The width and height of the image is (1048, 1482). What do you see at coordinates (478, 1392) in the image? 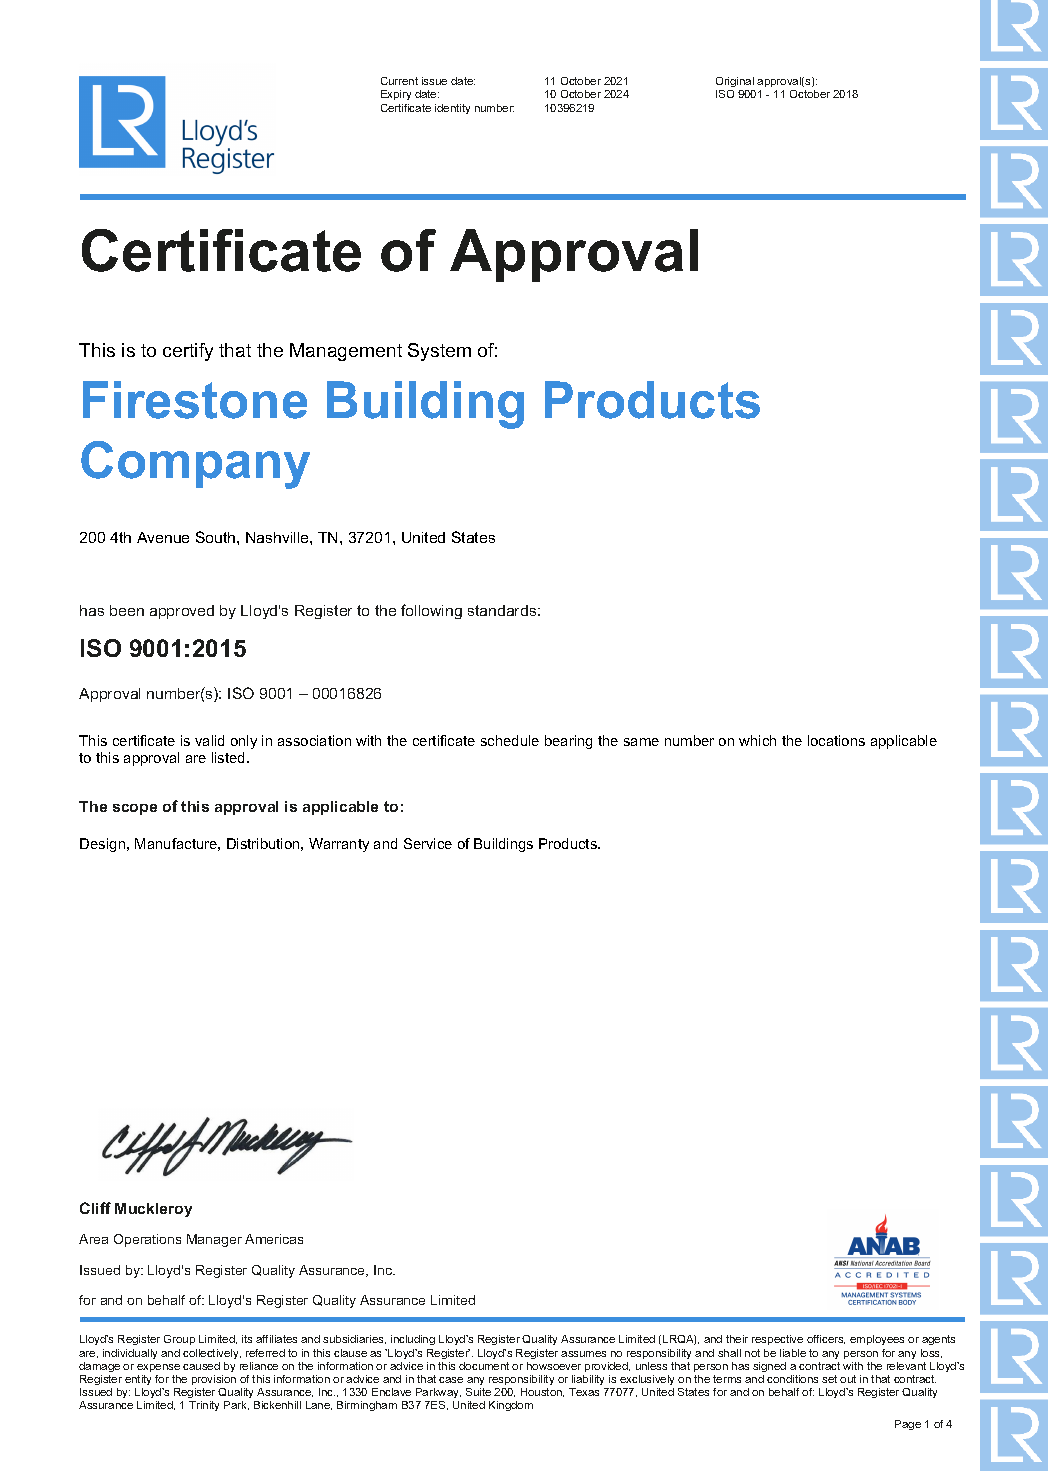
I see `Suite` at bounding box center [478, 1392].
